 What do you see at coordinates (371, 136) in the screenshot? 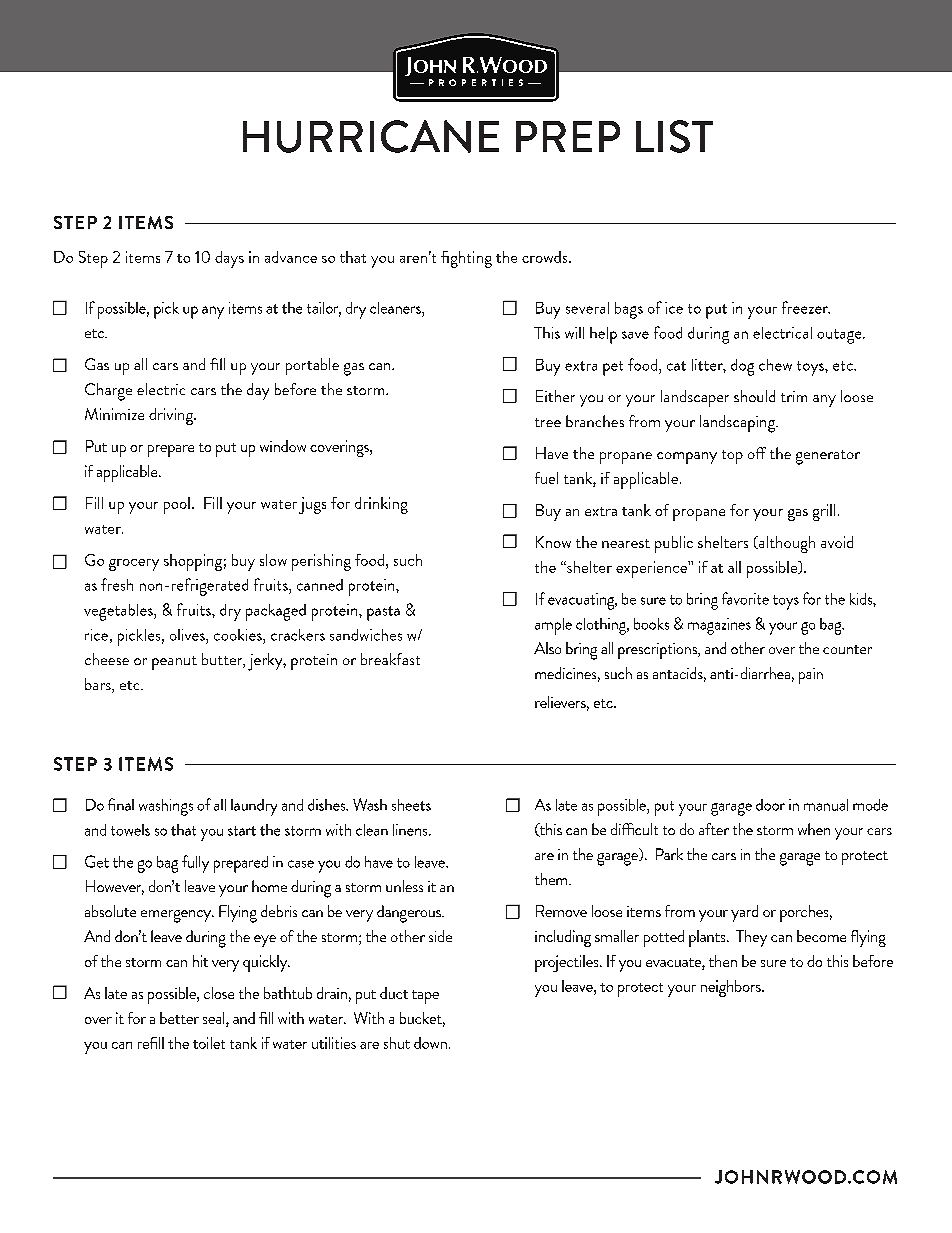
I see `HURRICANE` at bounding box center [371, 136].
